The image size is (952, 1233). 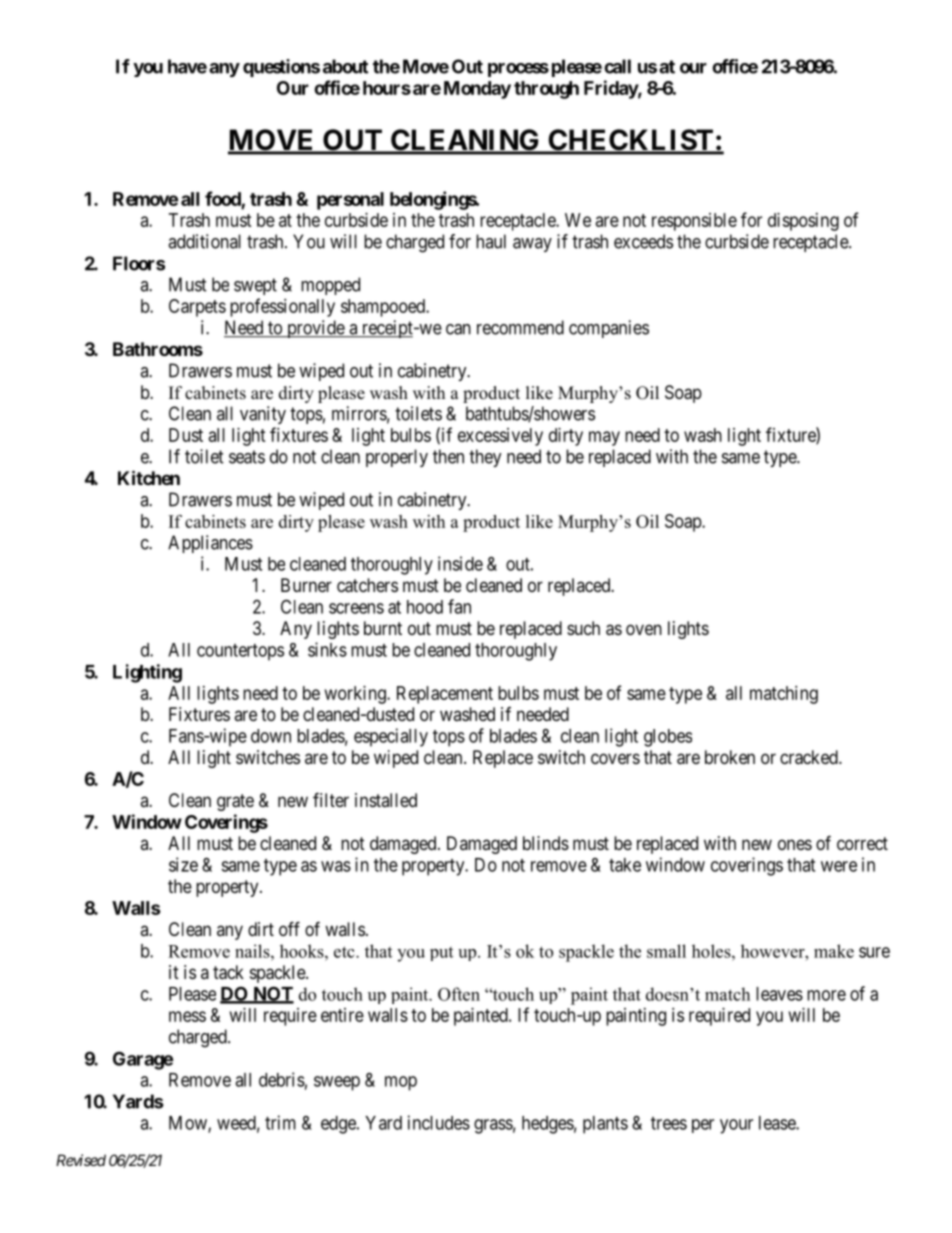 What do you see at coordinates (439, 1122) in the page?
I see `includes` at bounding box center [439, 1122].
